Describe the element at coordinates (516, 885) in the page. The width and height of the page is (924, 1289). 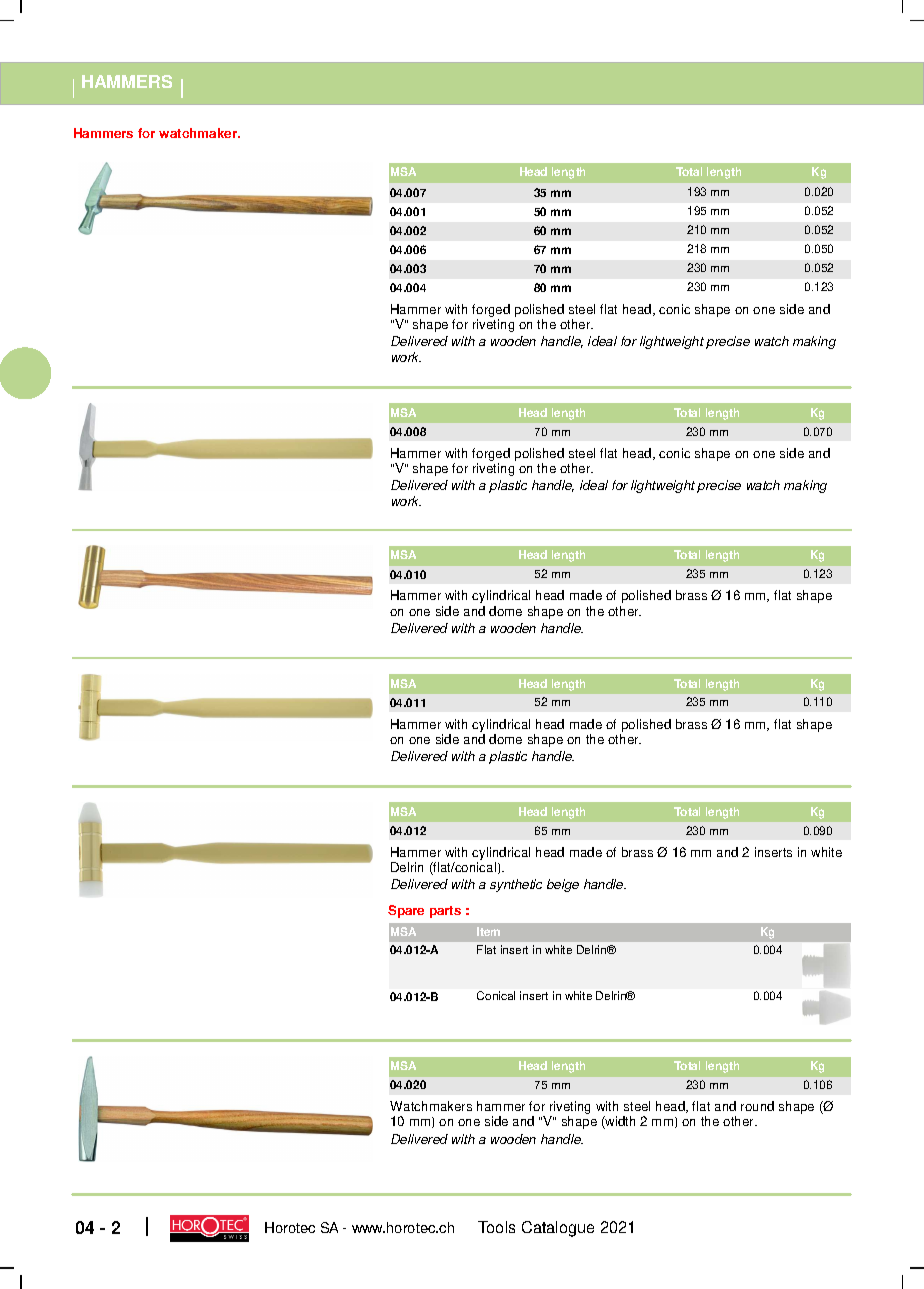
I see `synthetic` at that location.
